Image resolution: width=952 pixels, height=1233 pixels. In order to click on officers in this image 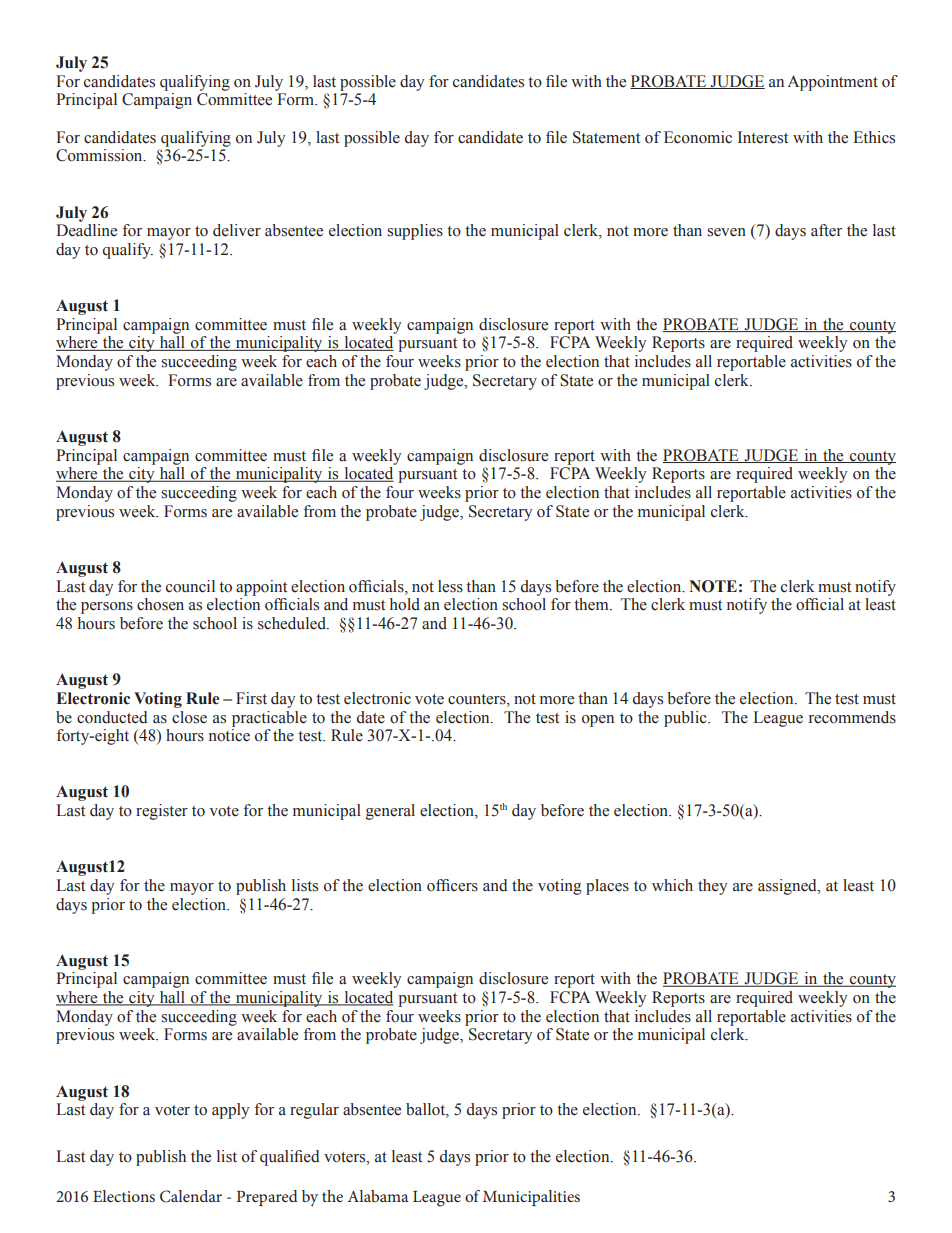, I will do `click(452, 885)`.
